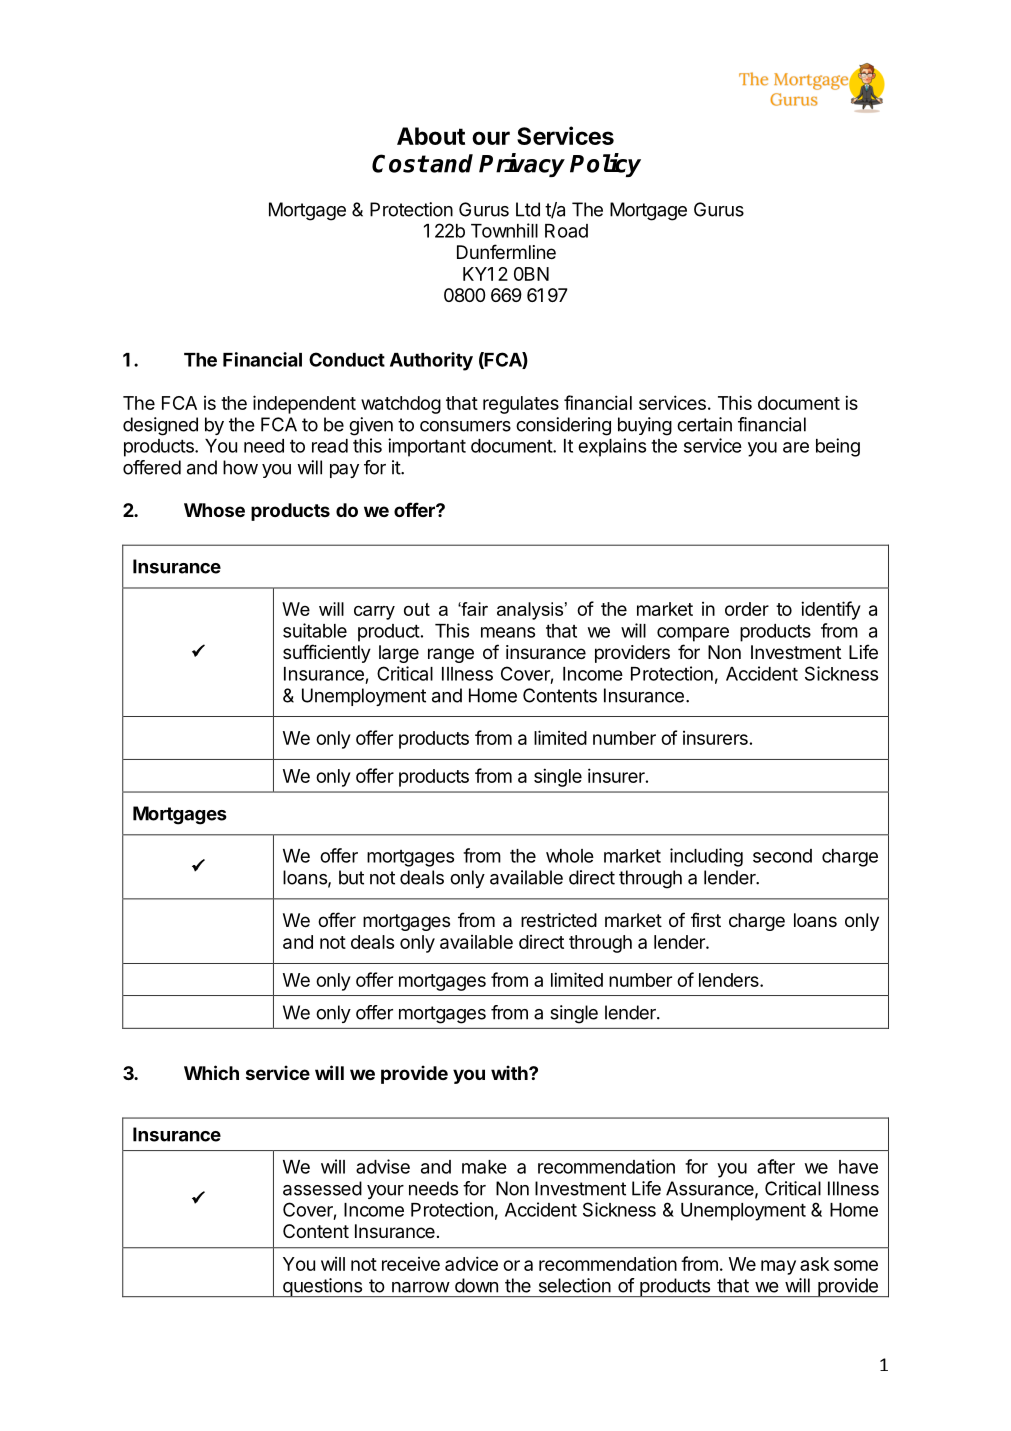 This screenshot has width=1011, height=1431. Describe the element at coordinates (211, 1072) in the screenshot. I see `Which` at that location.
